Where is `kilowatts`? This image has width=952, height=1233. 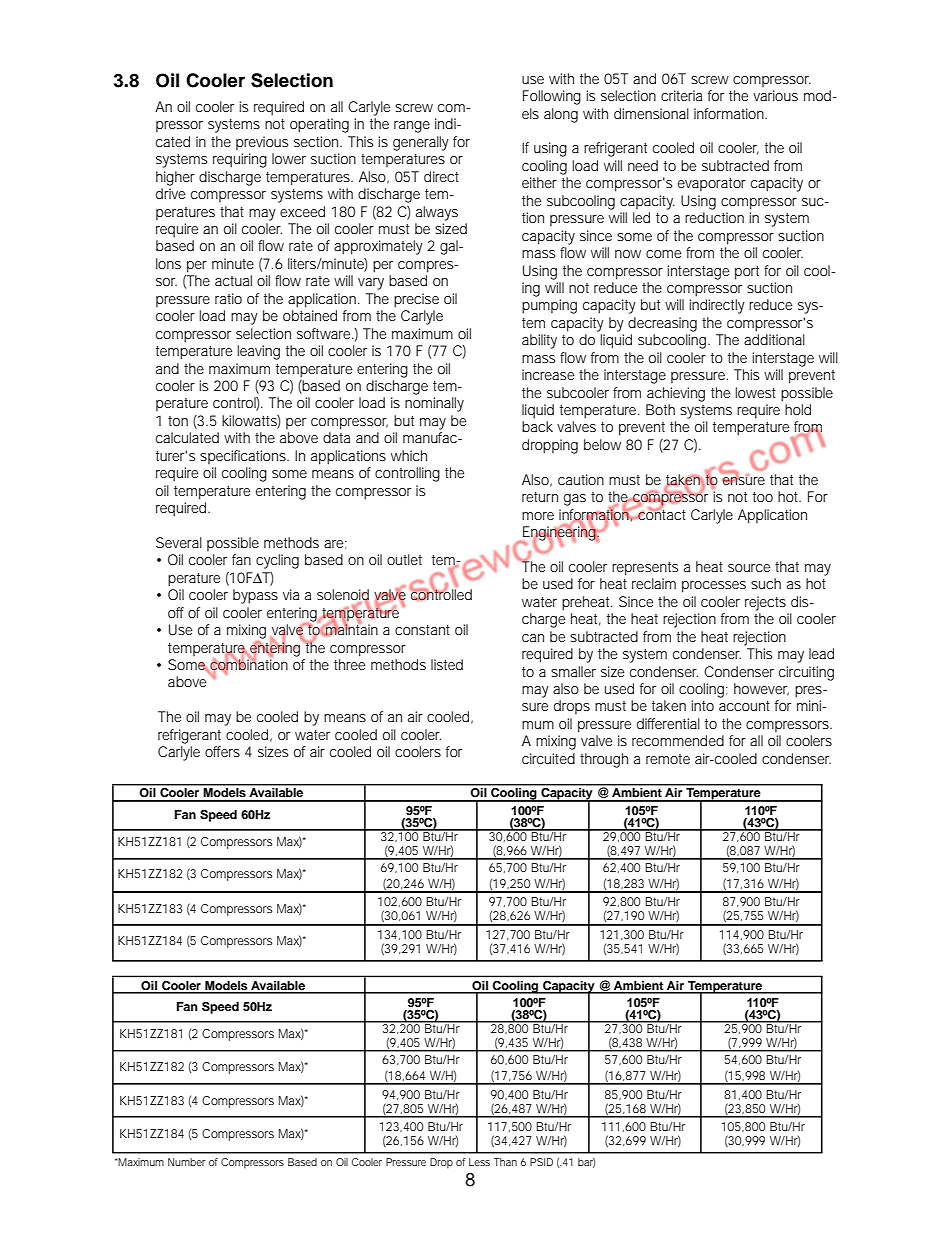 kilowatts is located at coordinates (250, 421).
